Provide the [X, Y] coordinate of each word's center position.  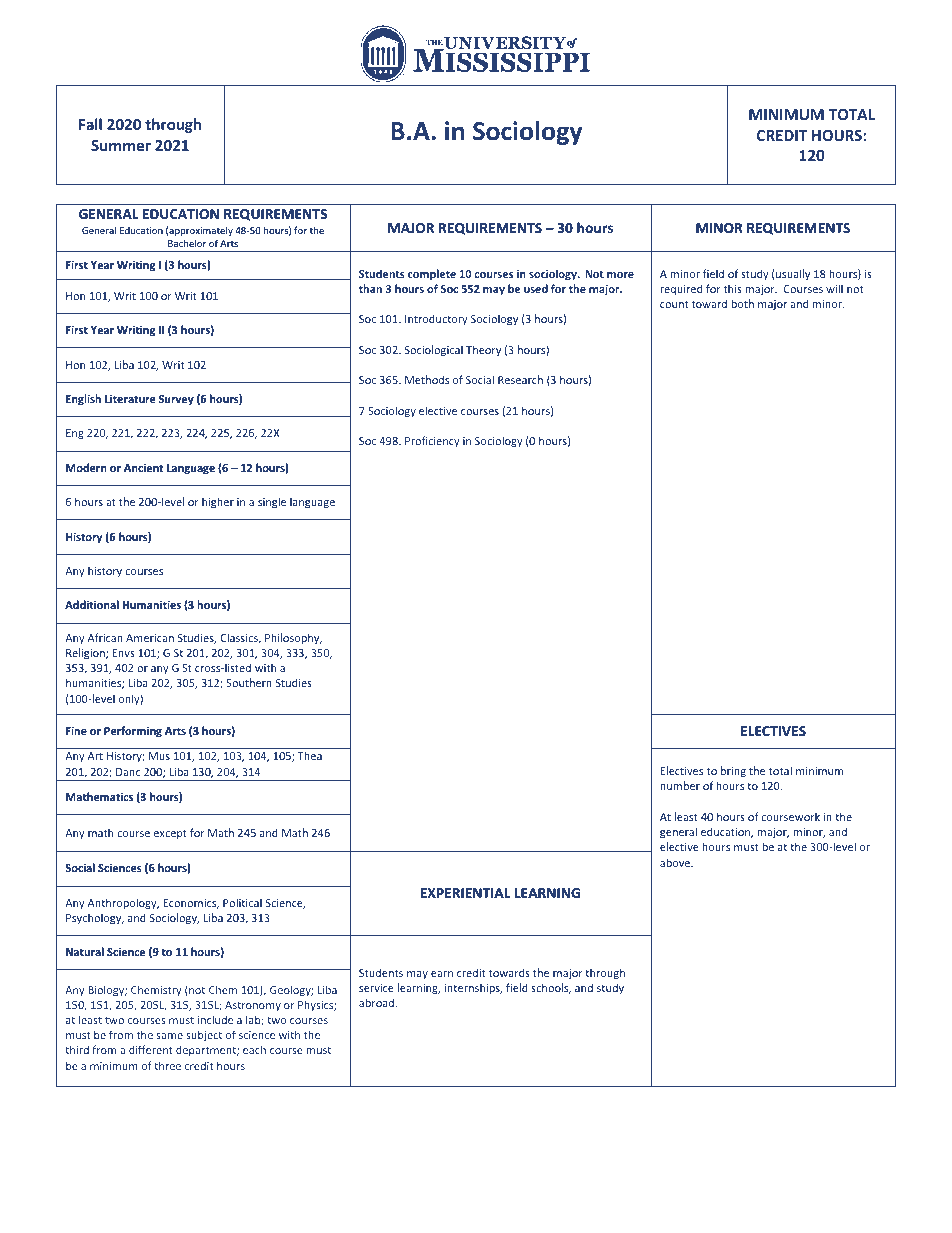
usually [793, 274]
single [272, 502]
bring [733, 771]
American [150, 638]
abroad [377, 1002]
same [169, 1036]
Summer [121, 145]
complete [432, 274]
